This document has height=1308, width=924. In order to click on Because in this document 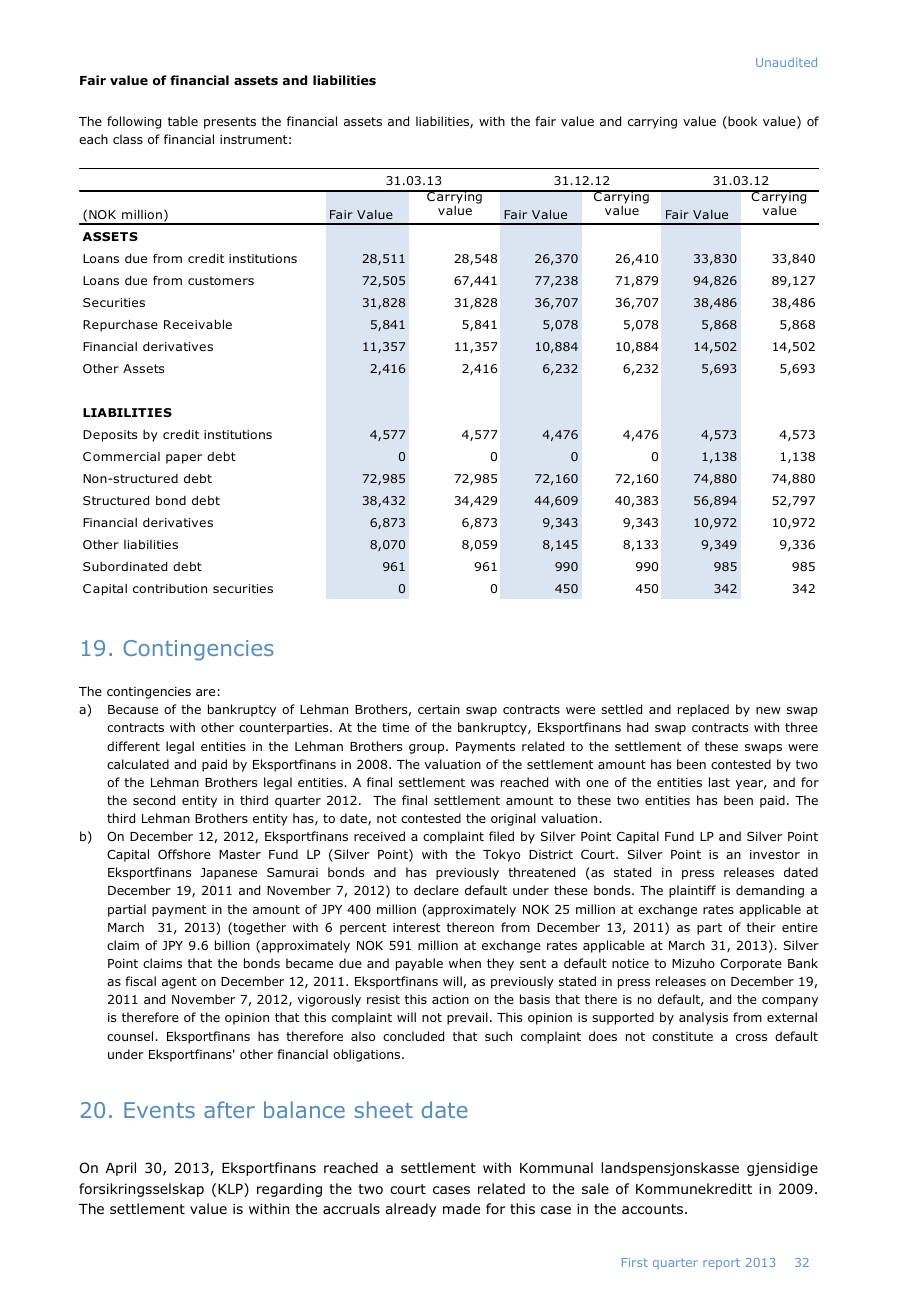, I will do `click(133, 709)`.
